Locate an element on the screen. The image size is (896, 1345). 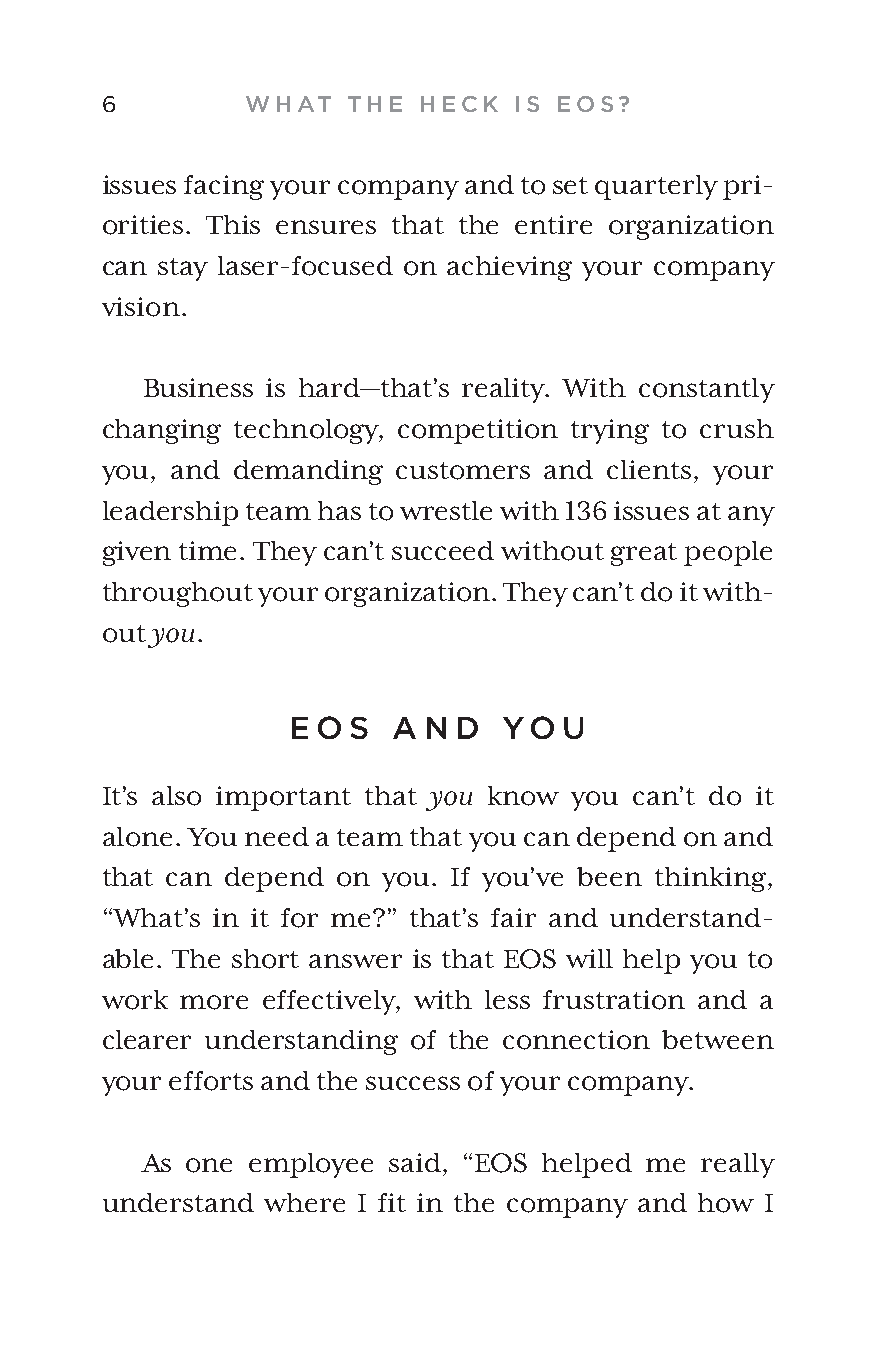
where is located at coordinates (304, 1202).
